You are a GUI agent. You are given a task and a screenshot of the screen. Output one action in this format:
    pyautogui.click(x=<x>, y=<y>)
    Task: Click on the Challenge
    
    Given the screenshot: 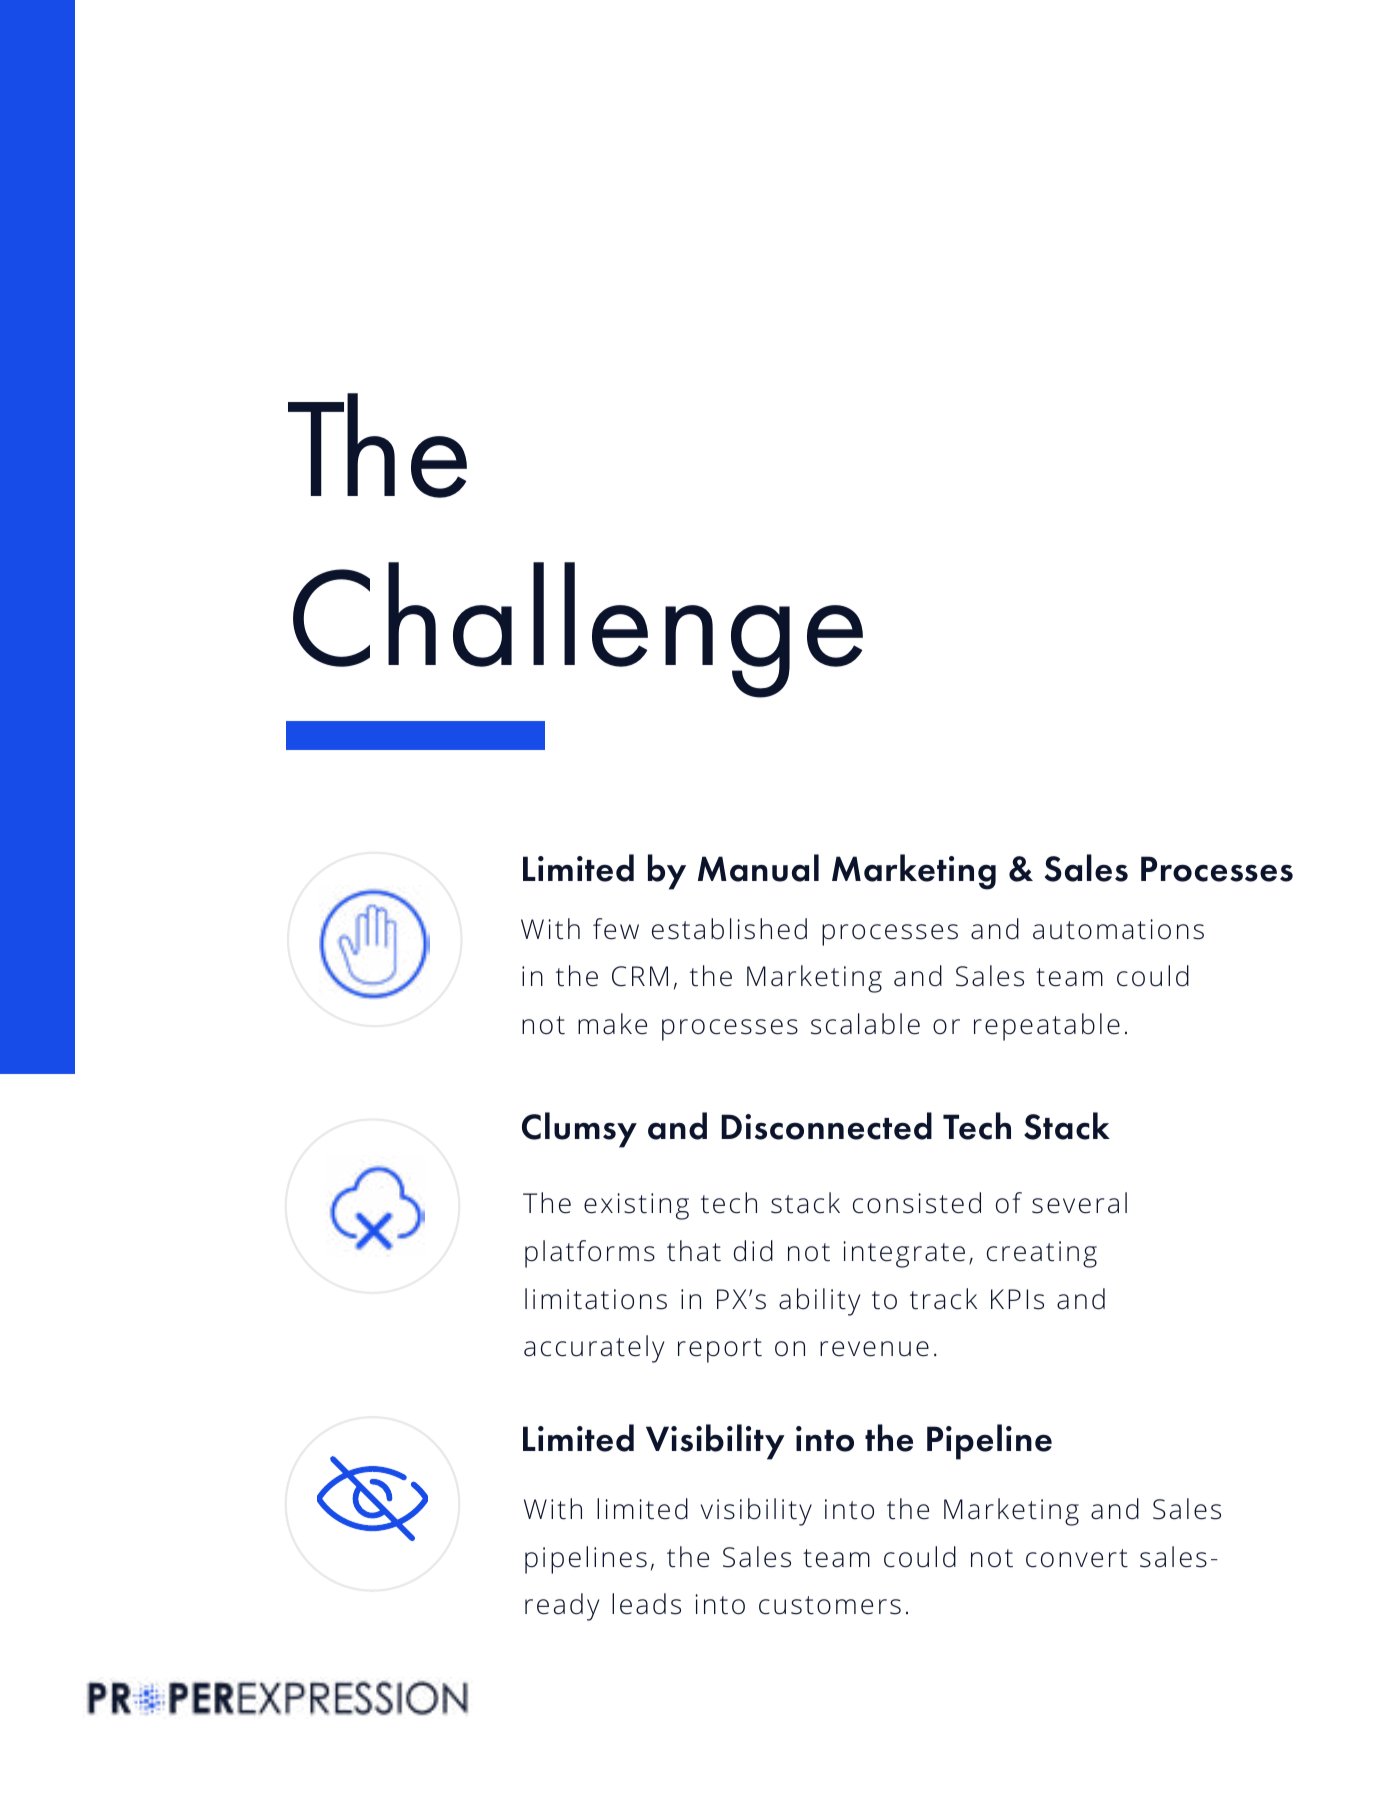 What is the action you would take?
    pyautogui.click(x=578, y=630)
